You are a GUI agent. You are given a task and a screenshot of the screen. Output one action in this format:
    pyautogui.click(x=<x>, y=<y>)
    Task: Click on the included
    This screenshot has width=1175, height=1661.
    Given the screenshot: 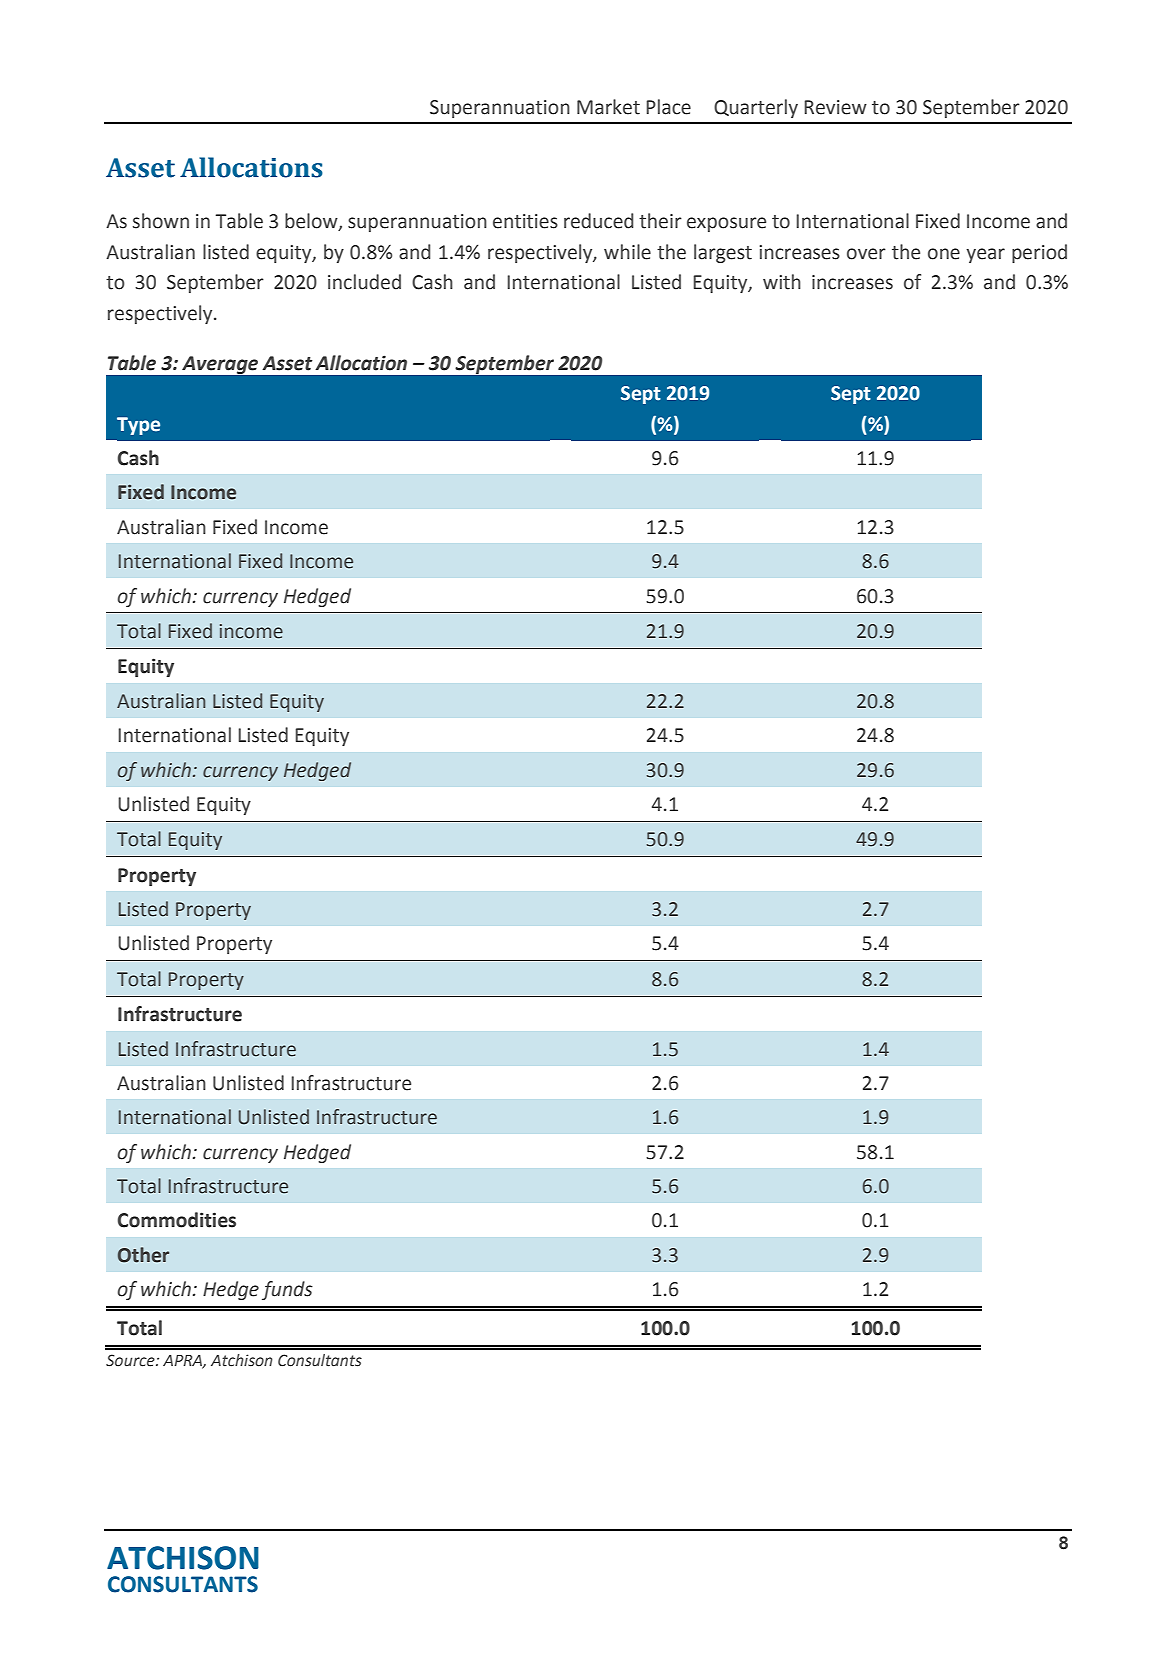 What is the action you would take?
    pyautogui.click(x=364, y=282)
